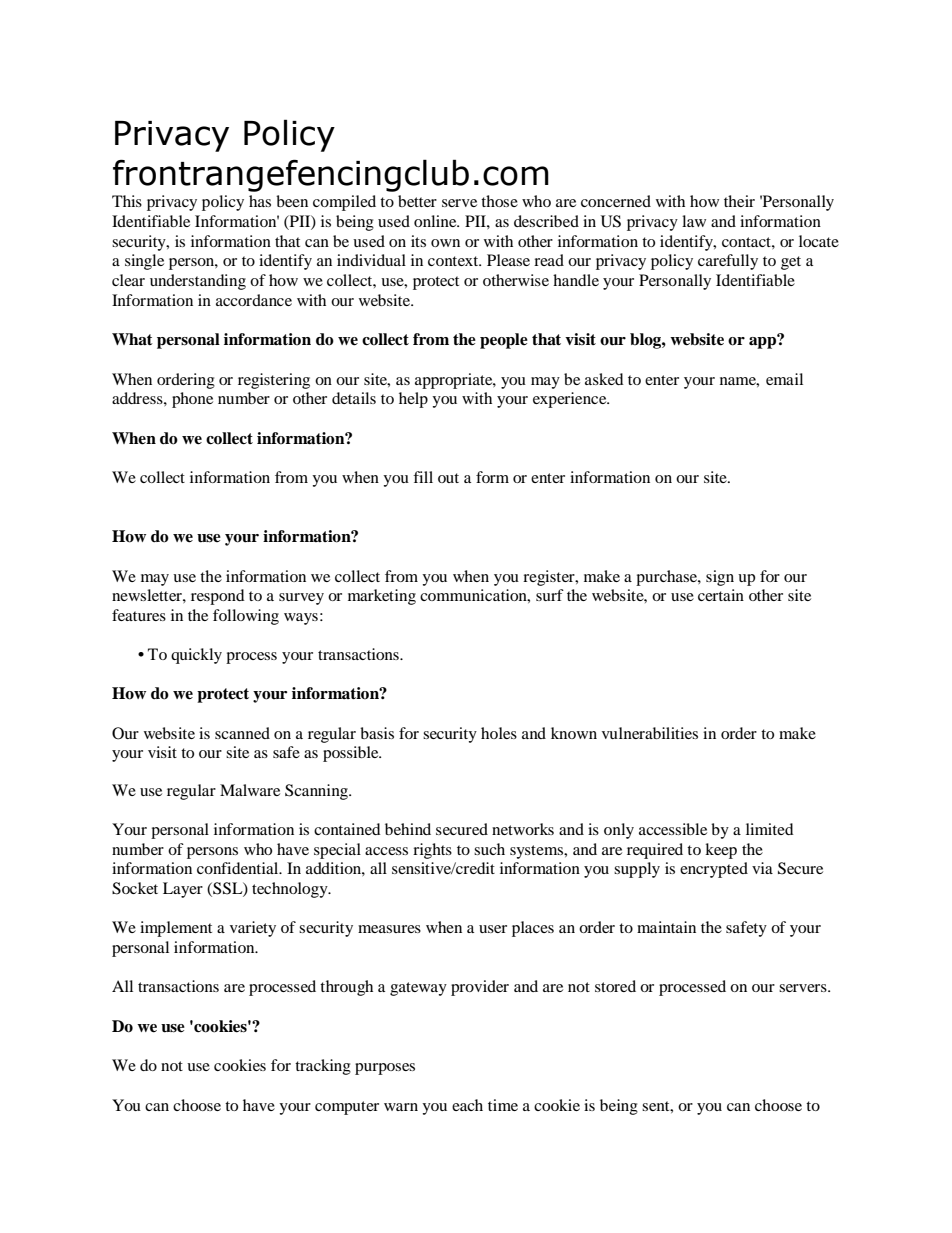  I want to click on out, so click(448, 478).
